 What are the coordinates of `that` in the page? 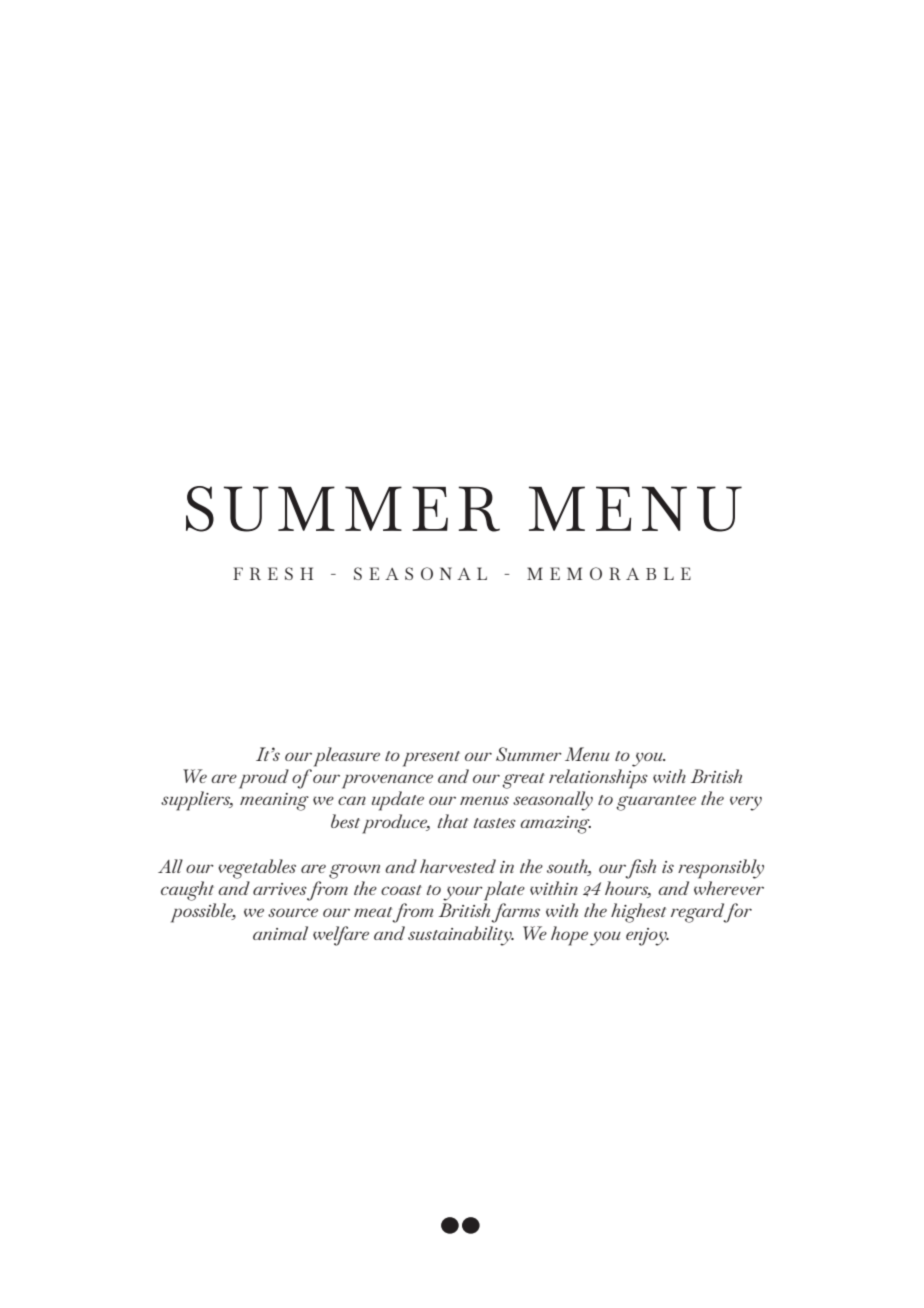 It's located at (453, 821).
